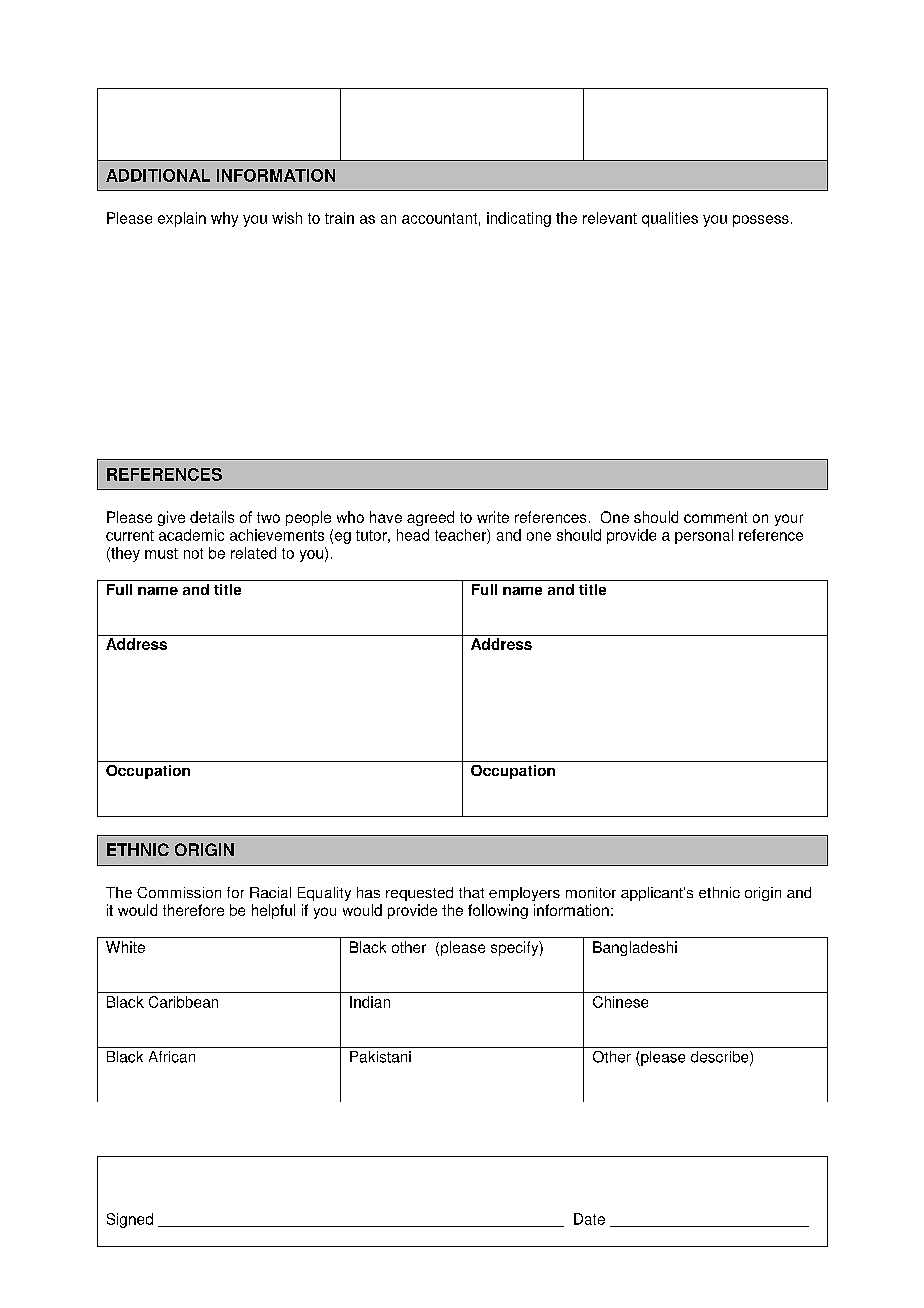 The height and width of the document is (1308, 924). What do you see at coordinates (620, 1002) in the document?
I see `Chinese` at bounding box center [620, 1002].
